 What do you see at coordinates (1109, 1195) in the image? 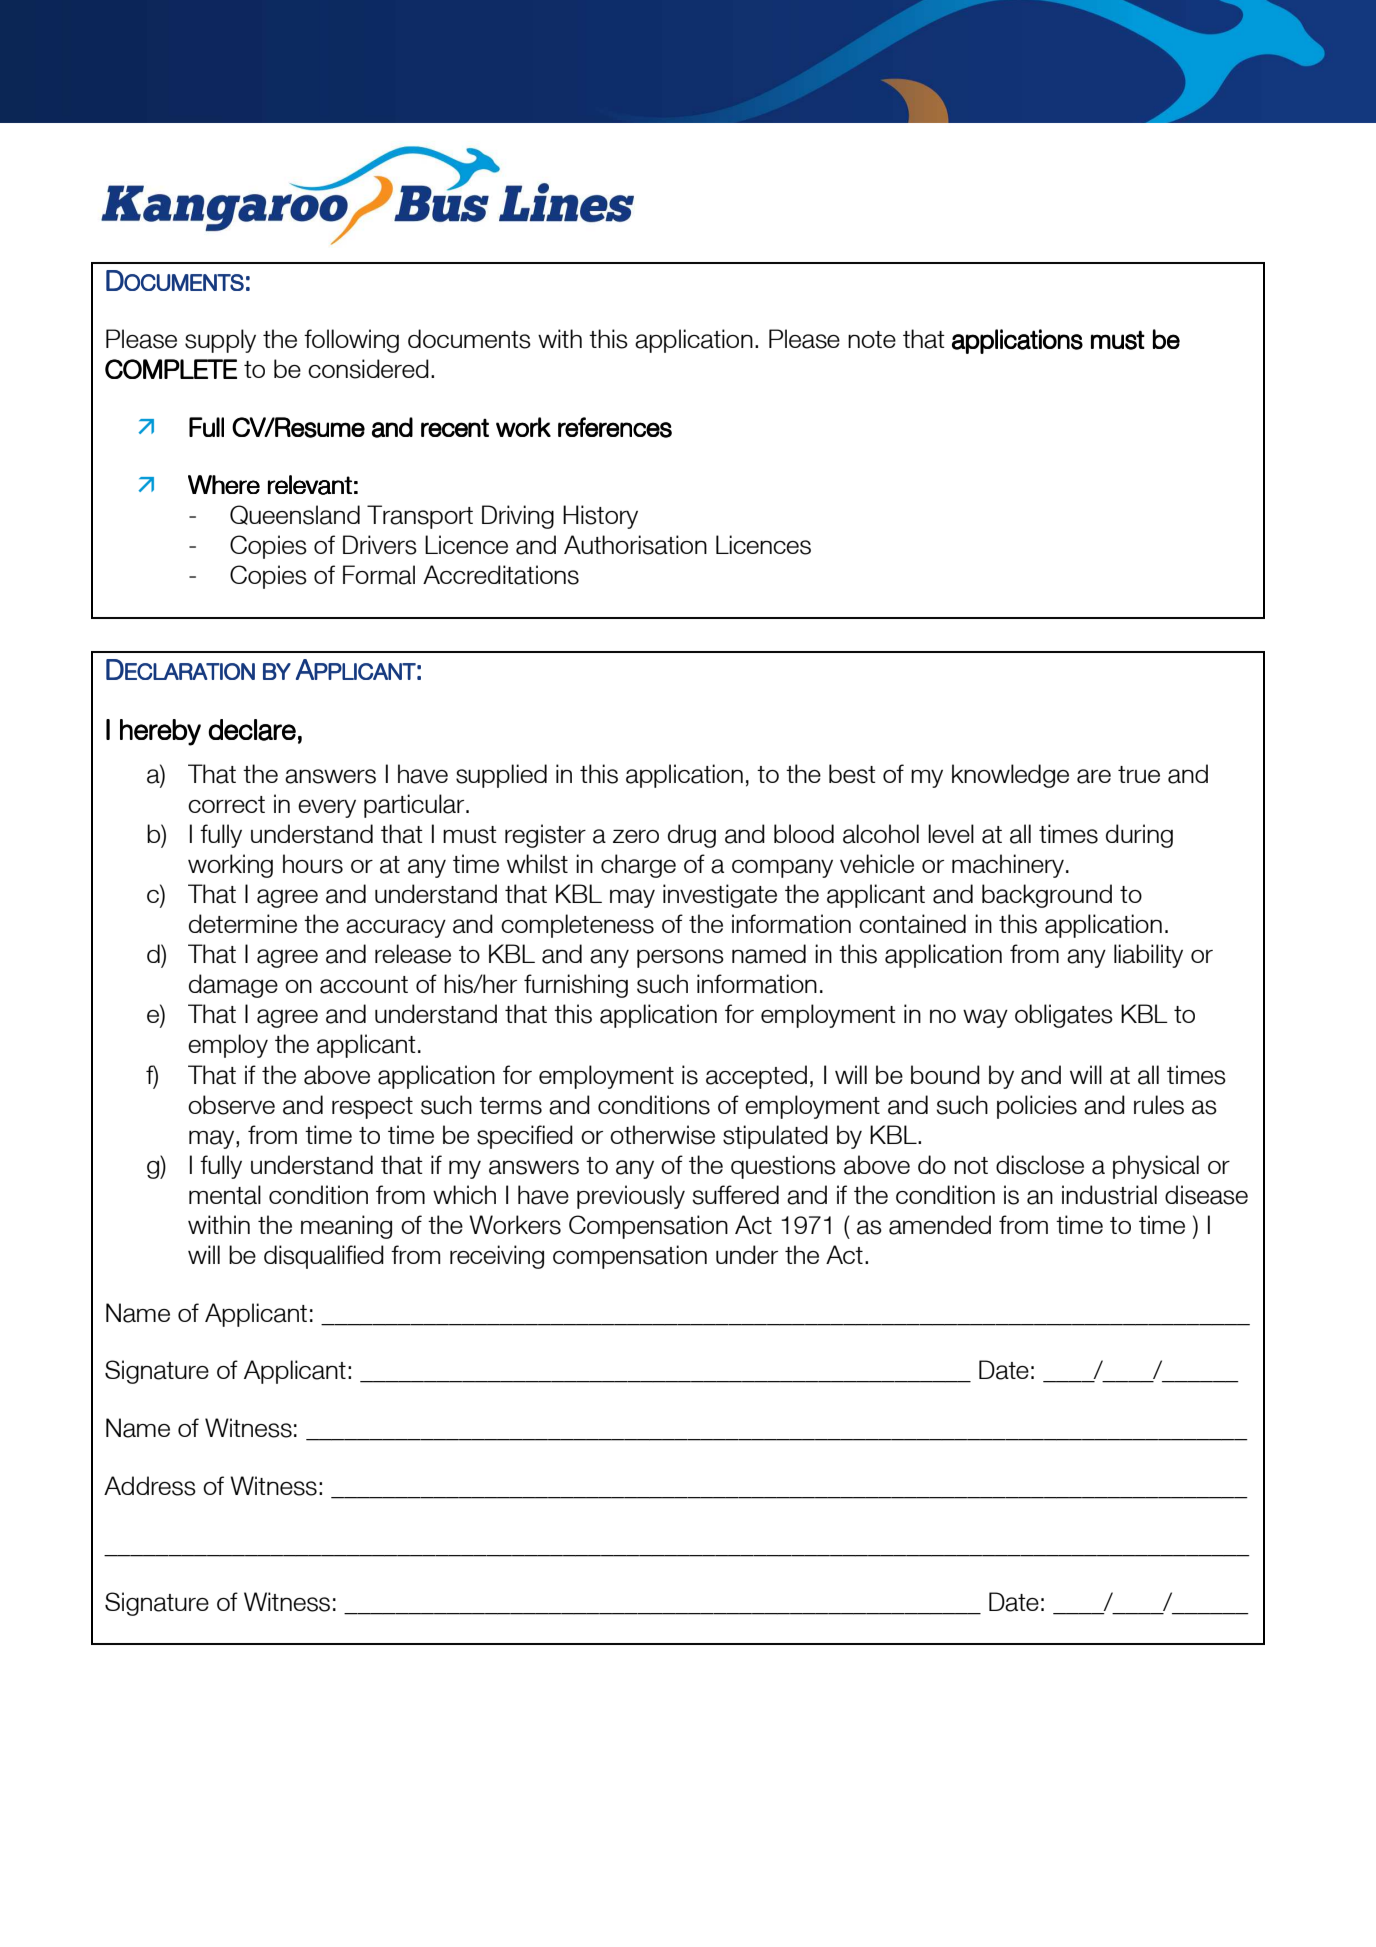
I see `industrial` at bounding box center [1109, 1195].
